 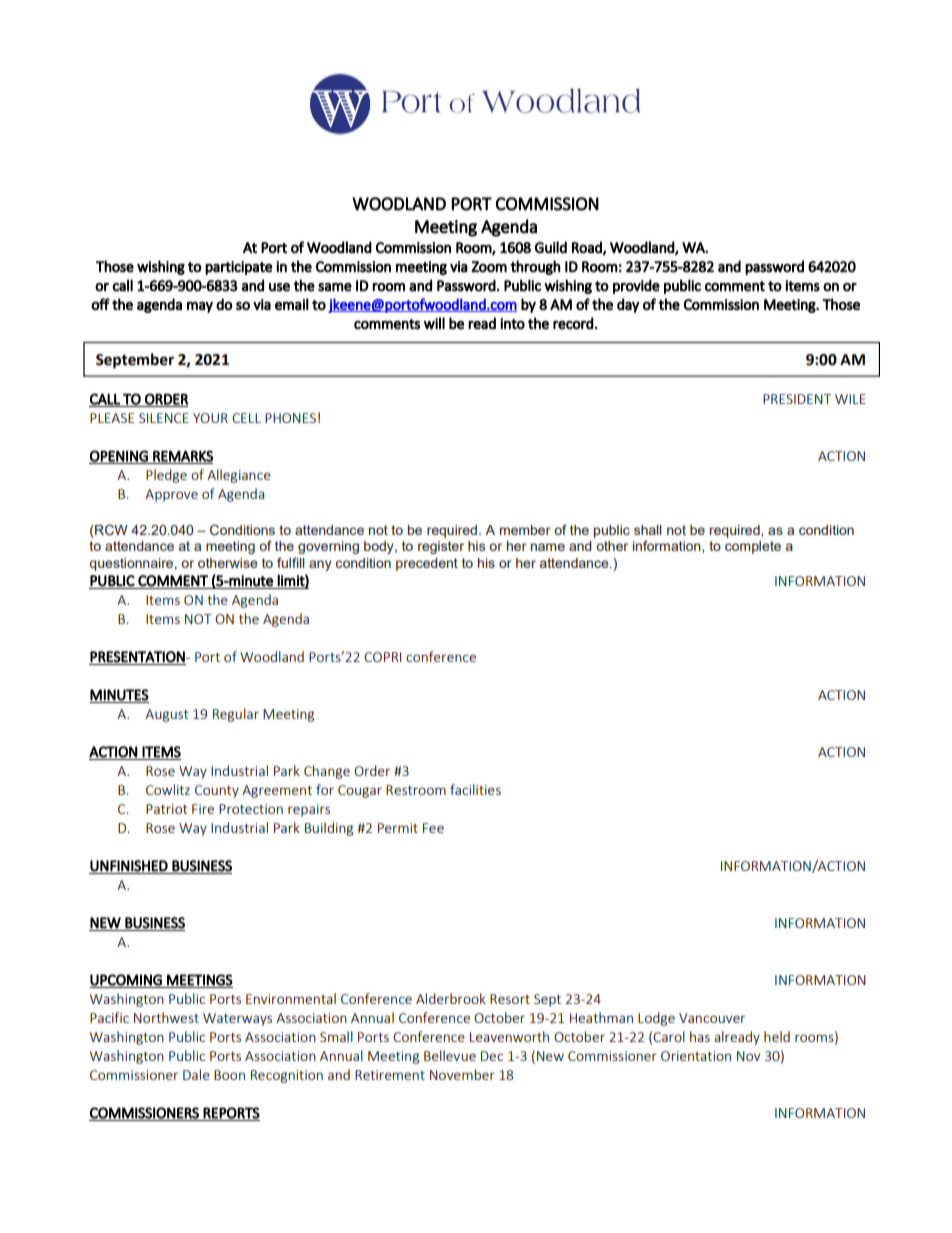 I want to click on Dale, so click(x=196, y=1074).
